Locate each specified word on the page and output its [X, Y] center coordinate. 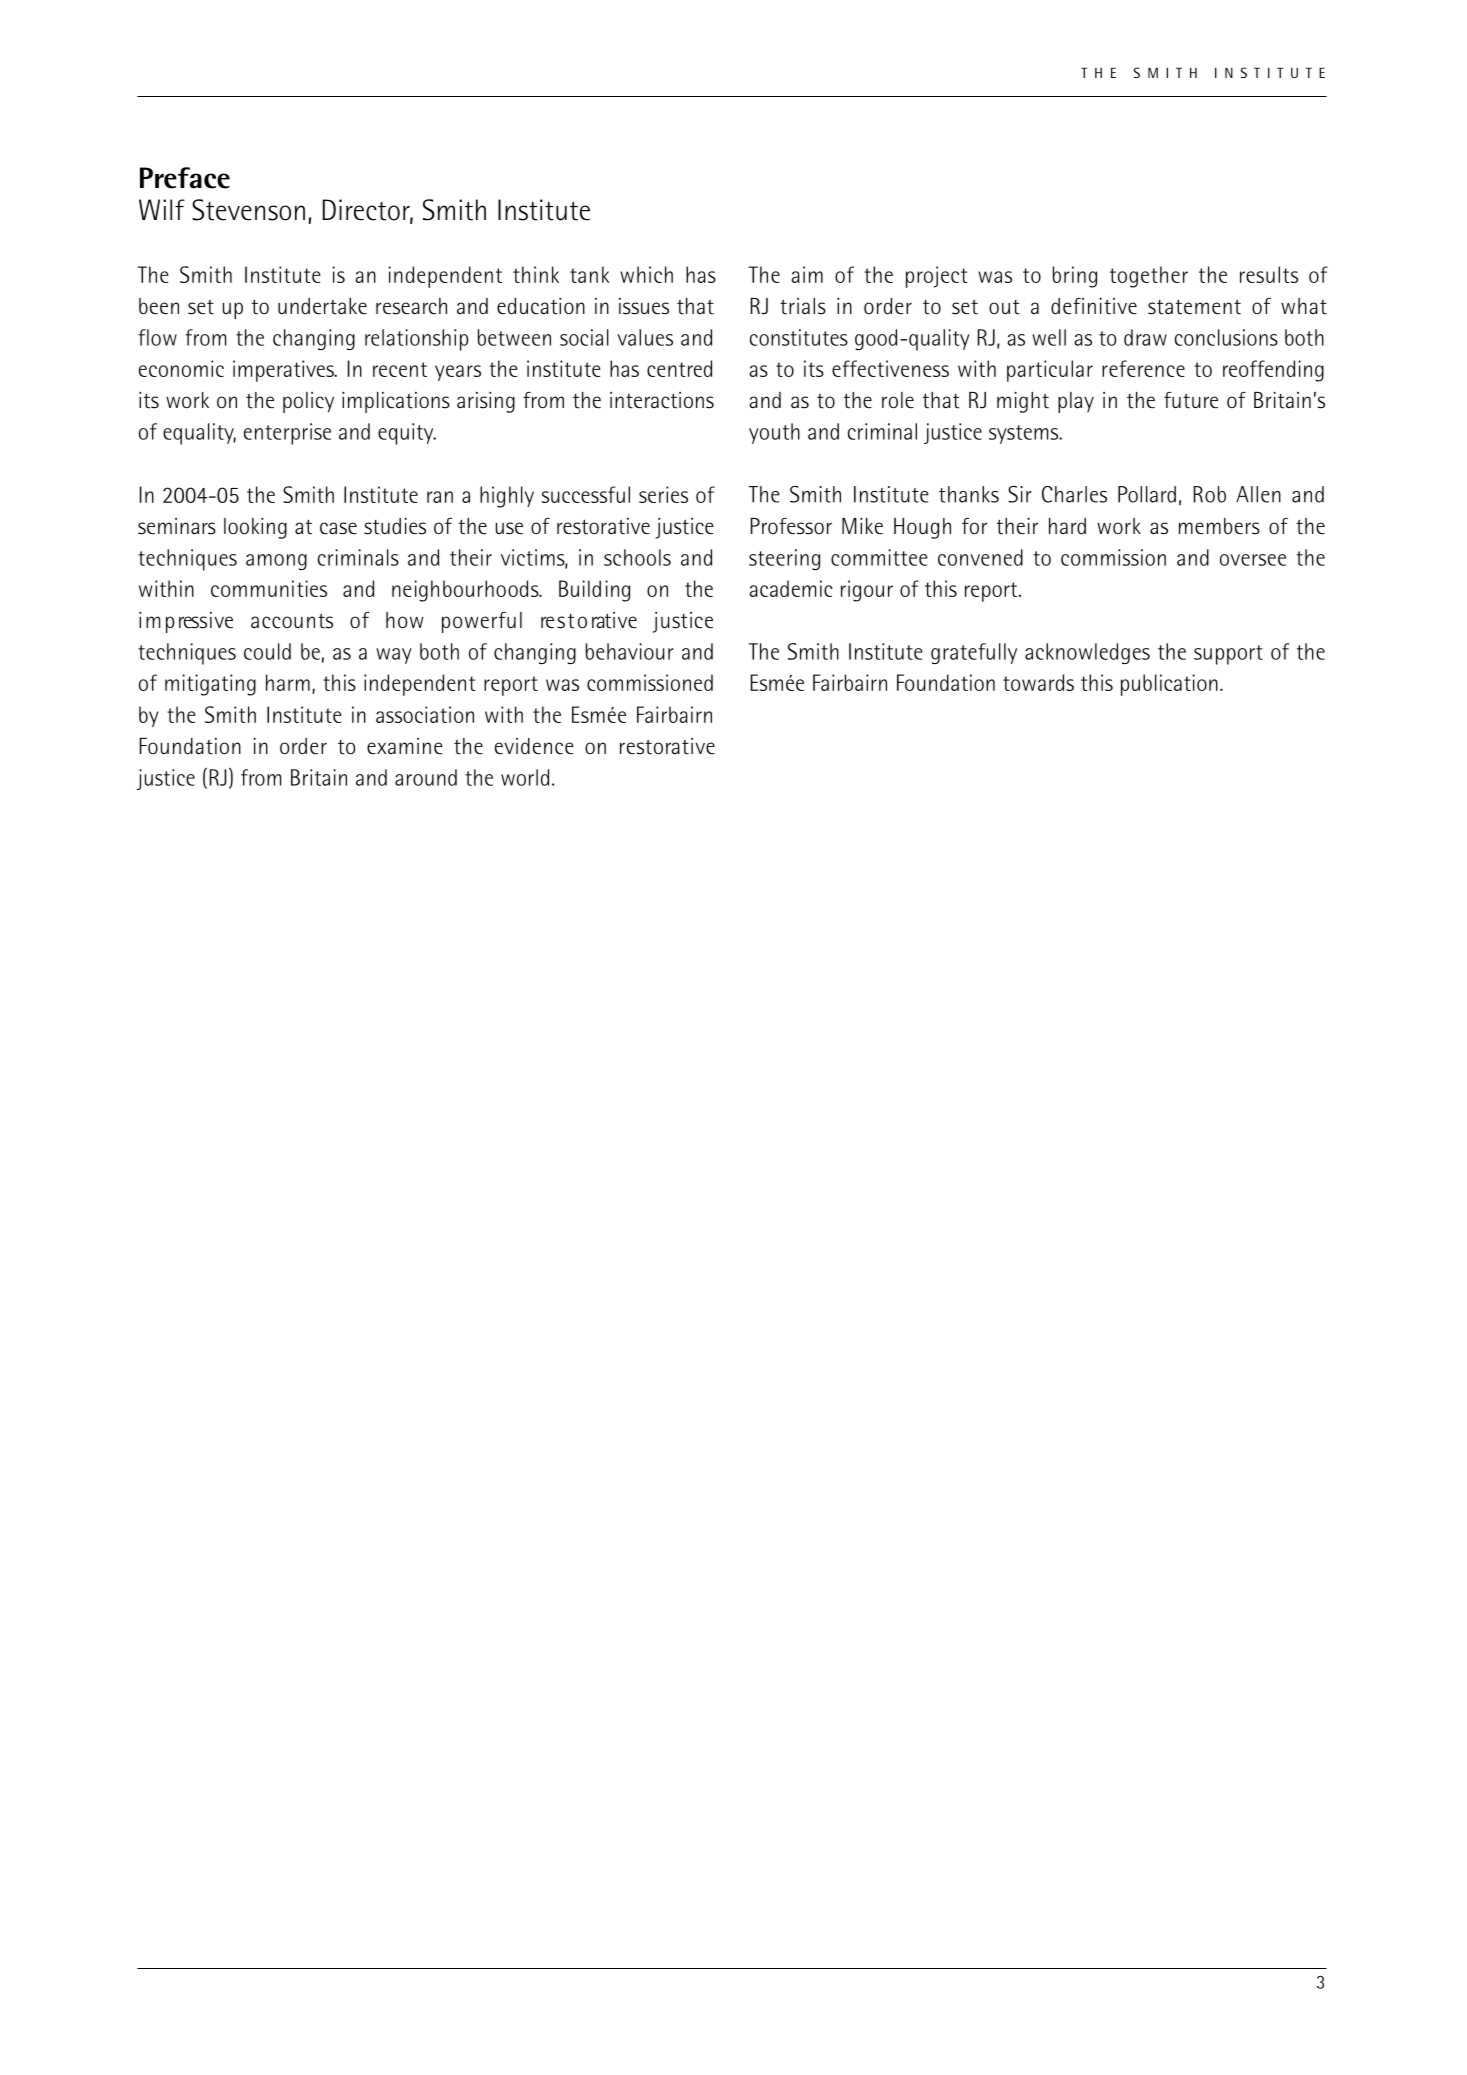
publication [1169, 685]
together [1149, 277]
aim [807, 274]
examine [405, 746]
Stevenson [248, 210]
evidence [534, 746]
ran [440, 497]
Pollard [1147, 494]
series [663, 494]
